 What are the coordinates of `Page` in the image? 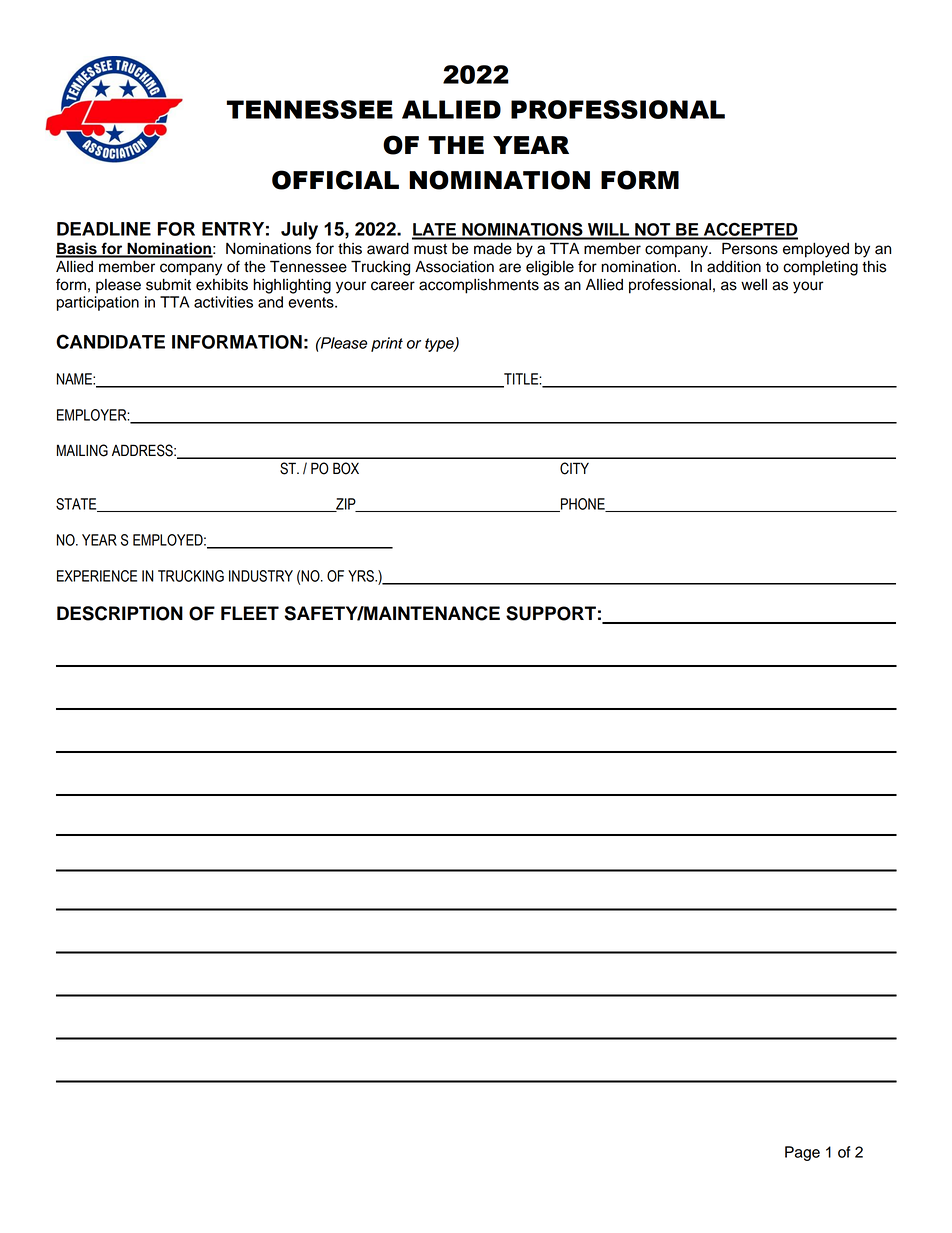 It's located at (802, 1153).
